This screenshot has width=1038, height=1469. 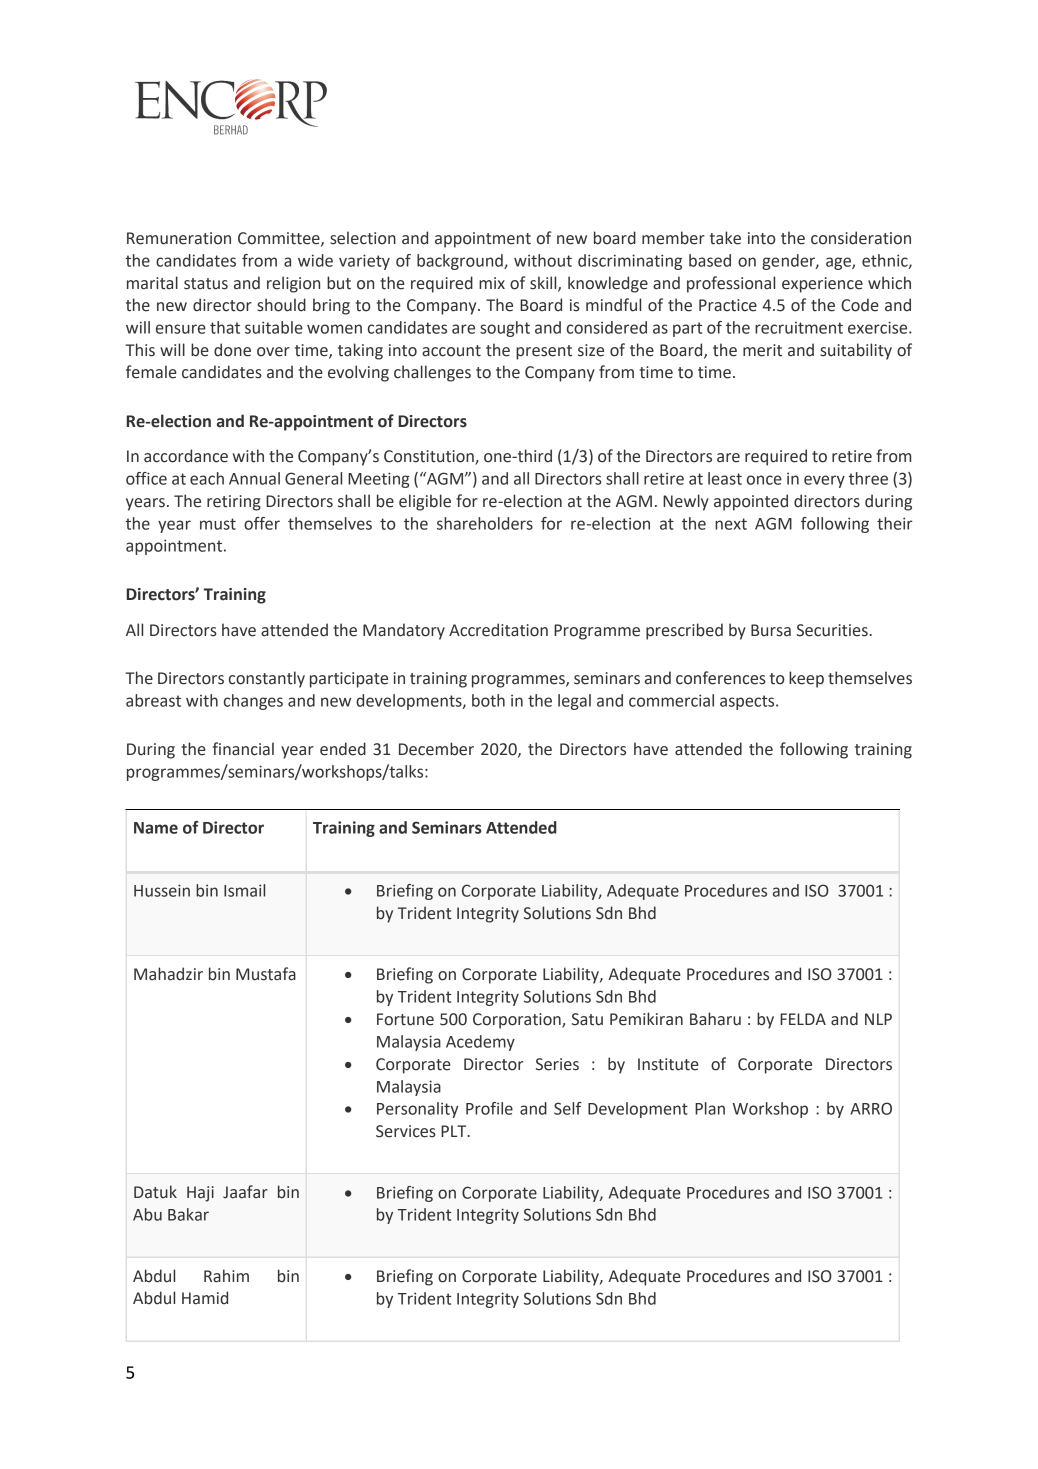 I want to click on financial, so click(x=243, y=749).
